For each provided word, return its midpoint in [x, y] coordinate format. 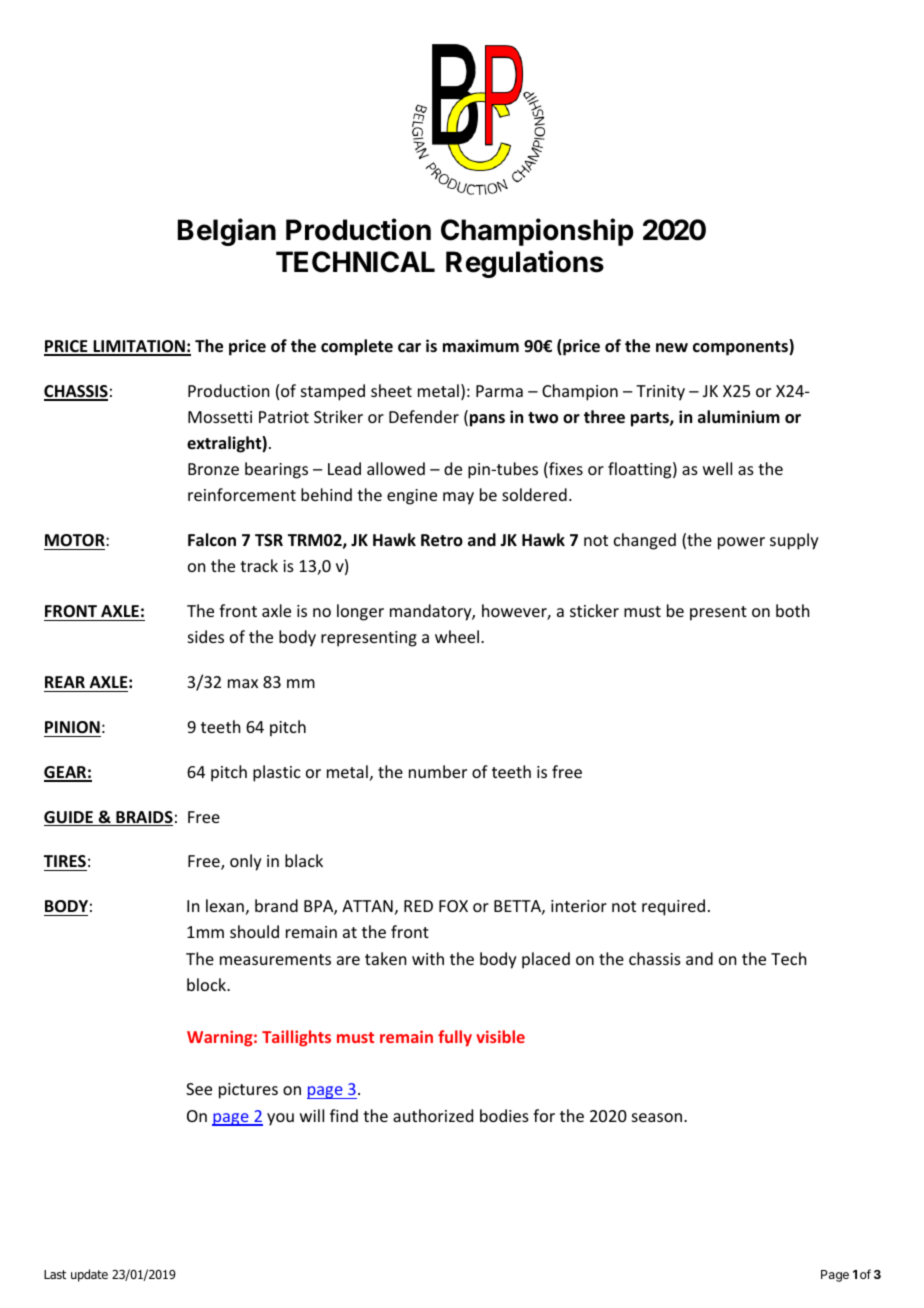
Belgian [227, 232]
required [673, 907]
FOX [453, 906]
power [741, 543]
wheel [457, 636]
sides [206, 636]
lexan [225, 905]
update [89, 1275]
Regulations [525, 264]
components [741, 347]
